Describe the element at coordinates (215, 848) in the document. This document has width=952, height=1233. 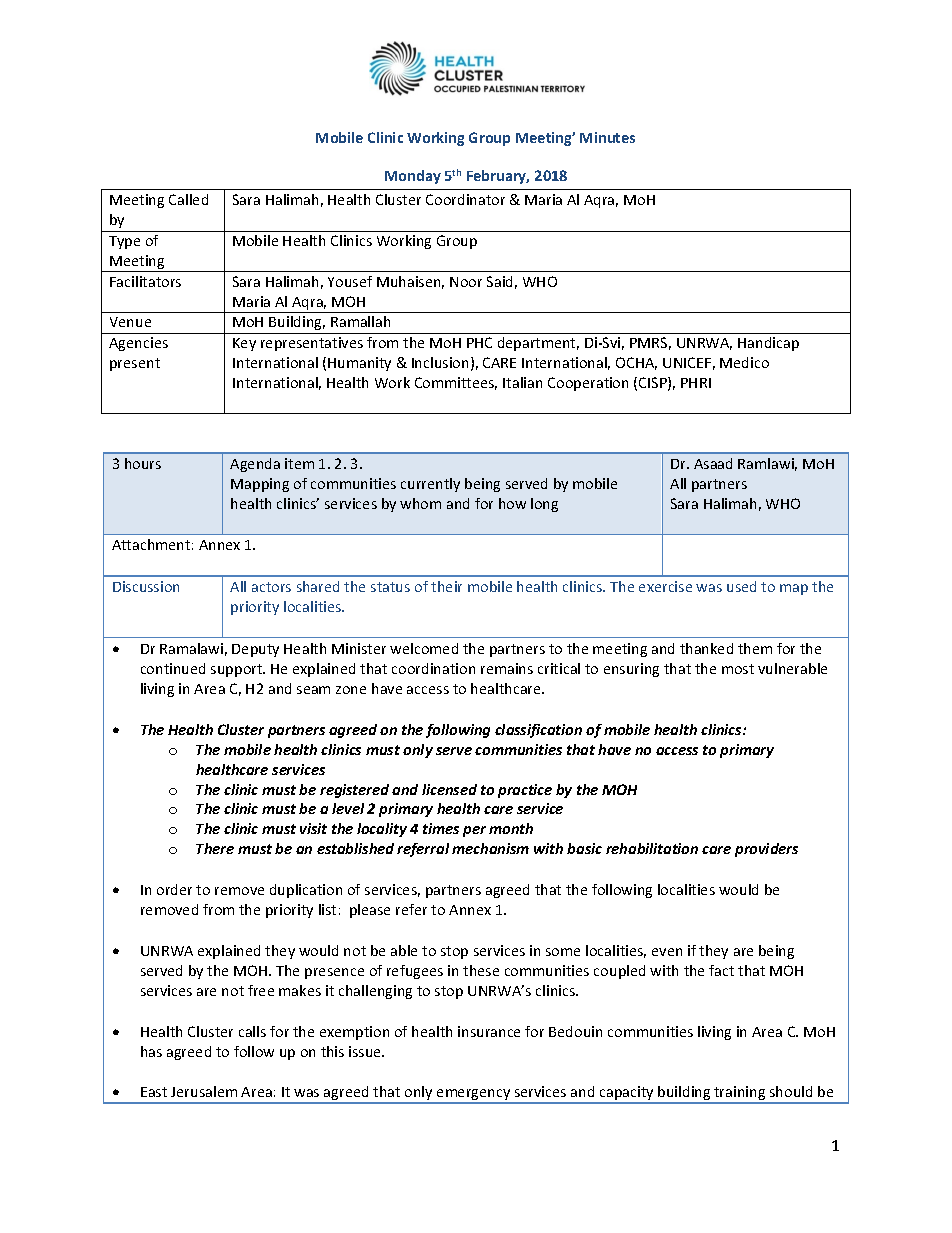
I see `There` at that location.
